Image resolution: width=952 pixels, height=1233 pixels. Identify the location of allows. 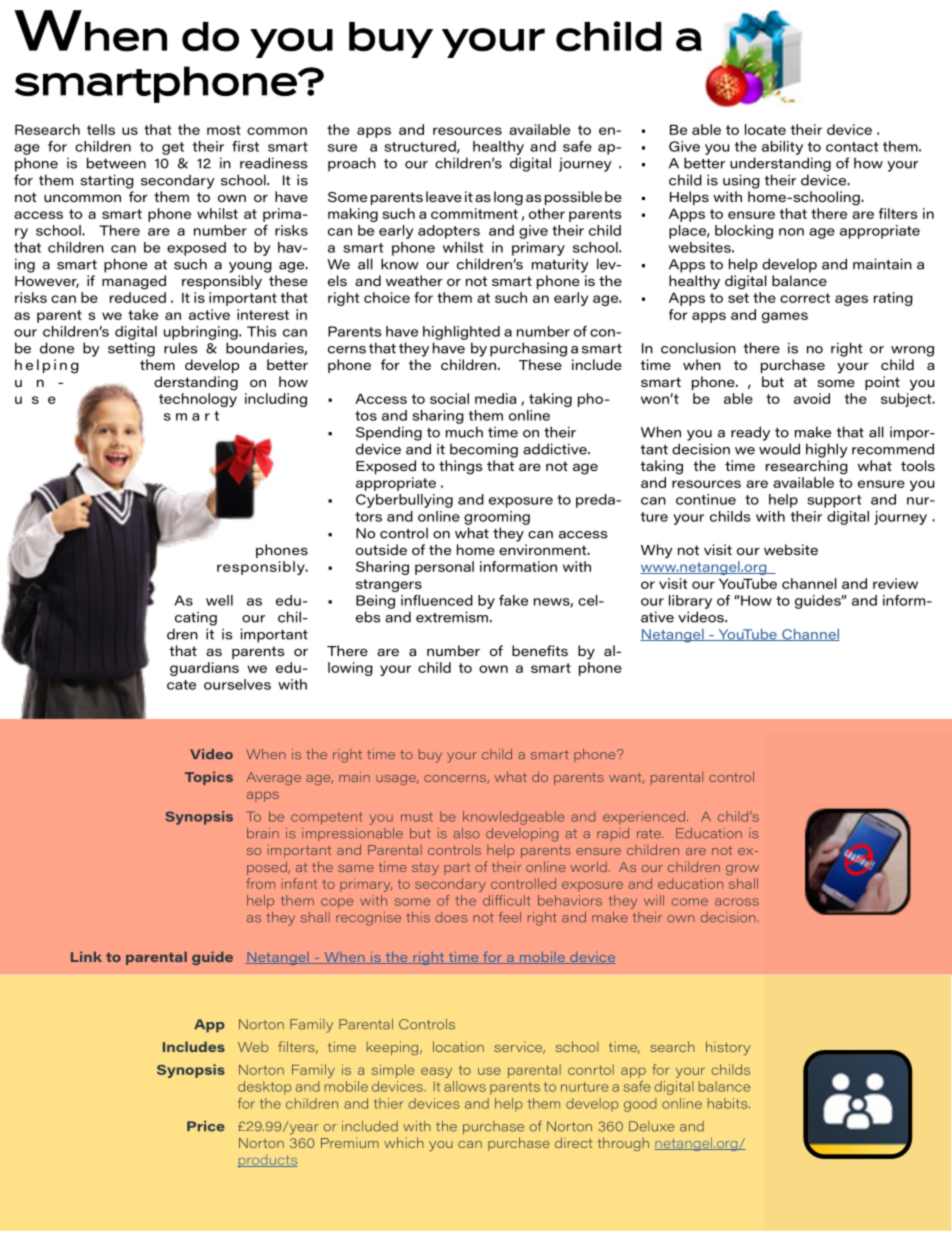
(465, 1086).
